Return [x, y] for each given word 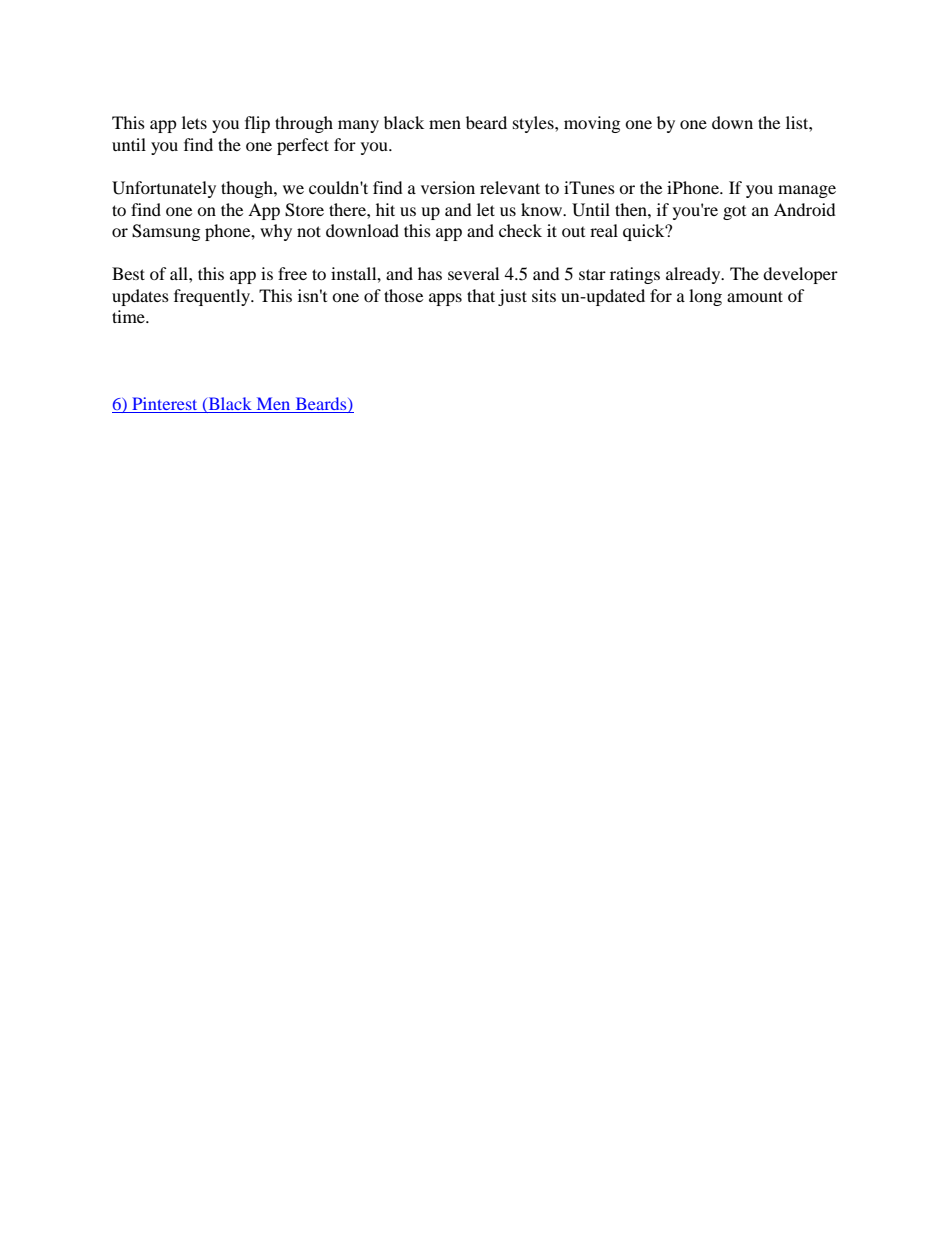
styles [534, 124]
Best [128, 273]
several [473, 273]
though [248, 189]
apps [445, 299]
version [448, 187]
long [705, 297]
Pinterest [165, 405]
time [129, 316]
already [694, 275]
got [734, 213]
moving [592, 124]
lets [194, 122]
